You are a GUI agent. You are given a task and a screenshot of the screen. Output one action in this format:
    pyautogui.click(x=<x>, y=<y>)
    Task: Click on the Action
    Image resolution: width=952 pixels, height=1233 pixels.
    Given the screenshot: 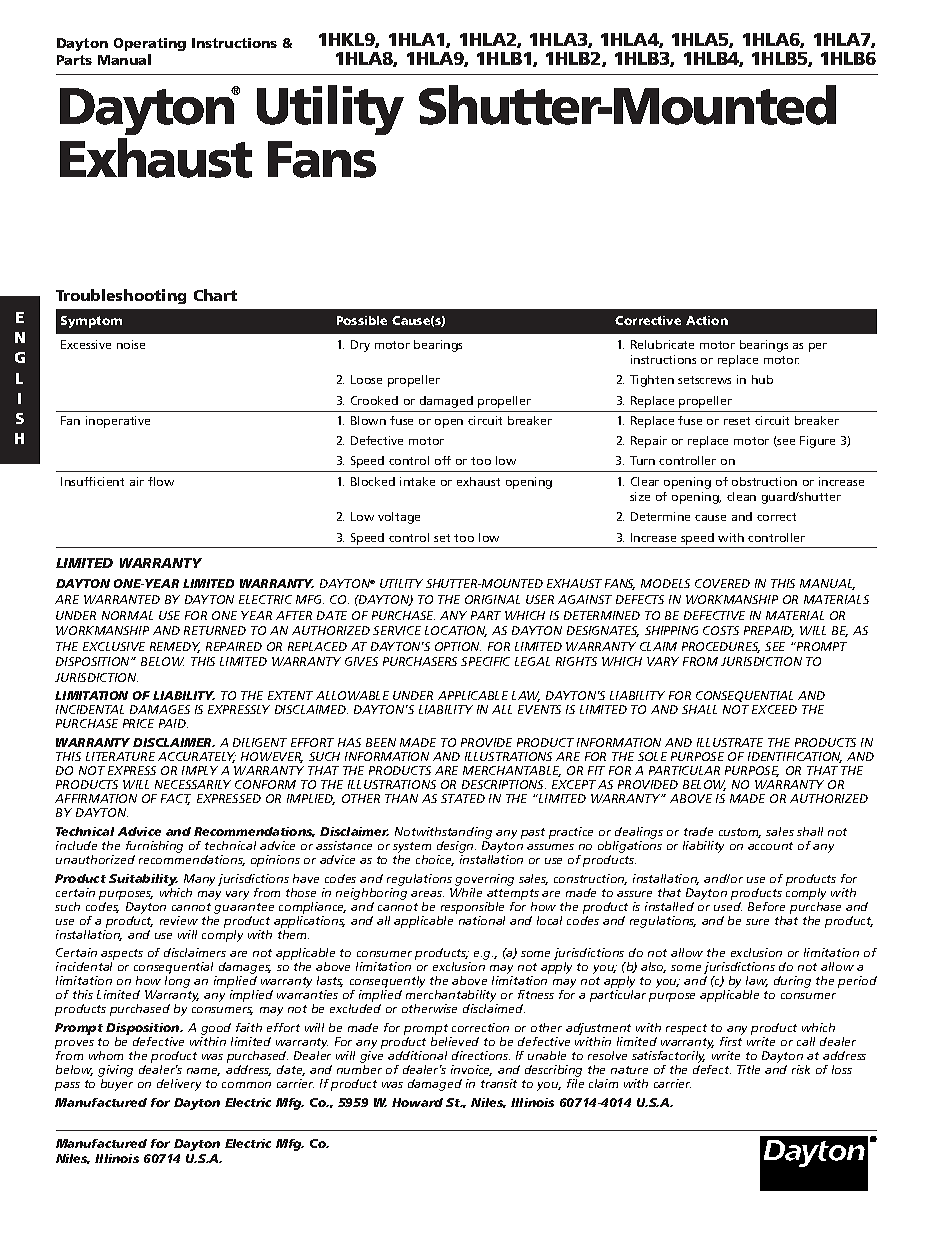 What is the action you would take?
    pyautogui.click(x=707, y=320)
